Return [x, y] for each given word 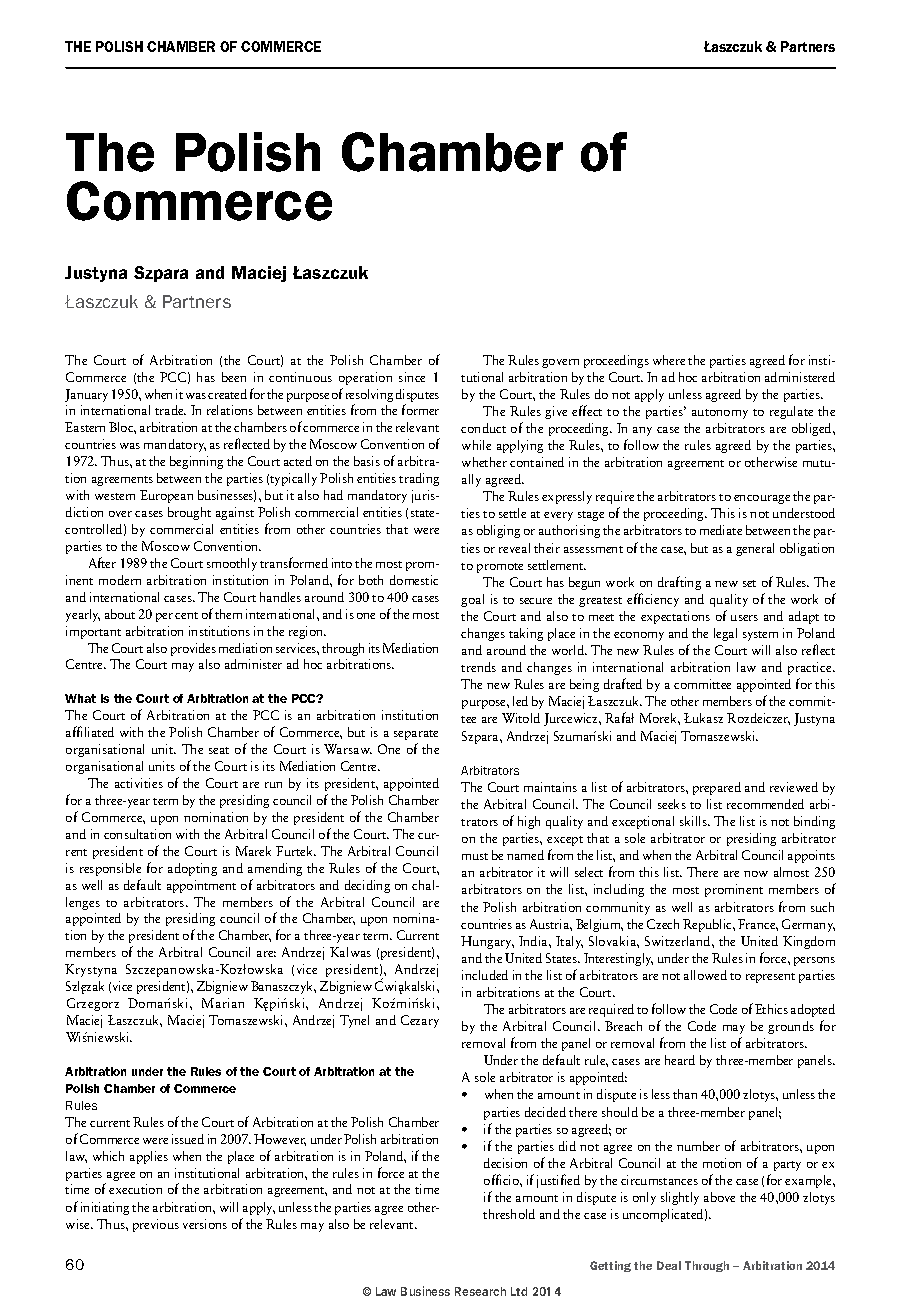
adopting [192, 869]
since [412, 377]
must [475, 856]
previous [156, 1225]
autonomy [720, 414]
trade [170, 410]
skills [694, 821]
